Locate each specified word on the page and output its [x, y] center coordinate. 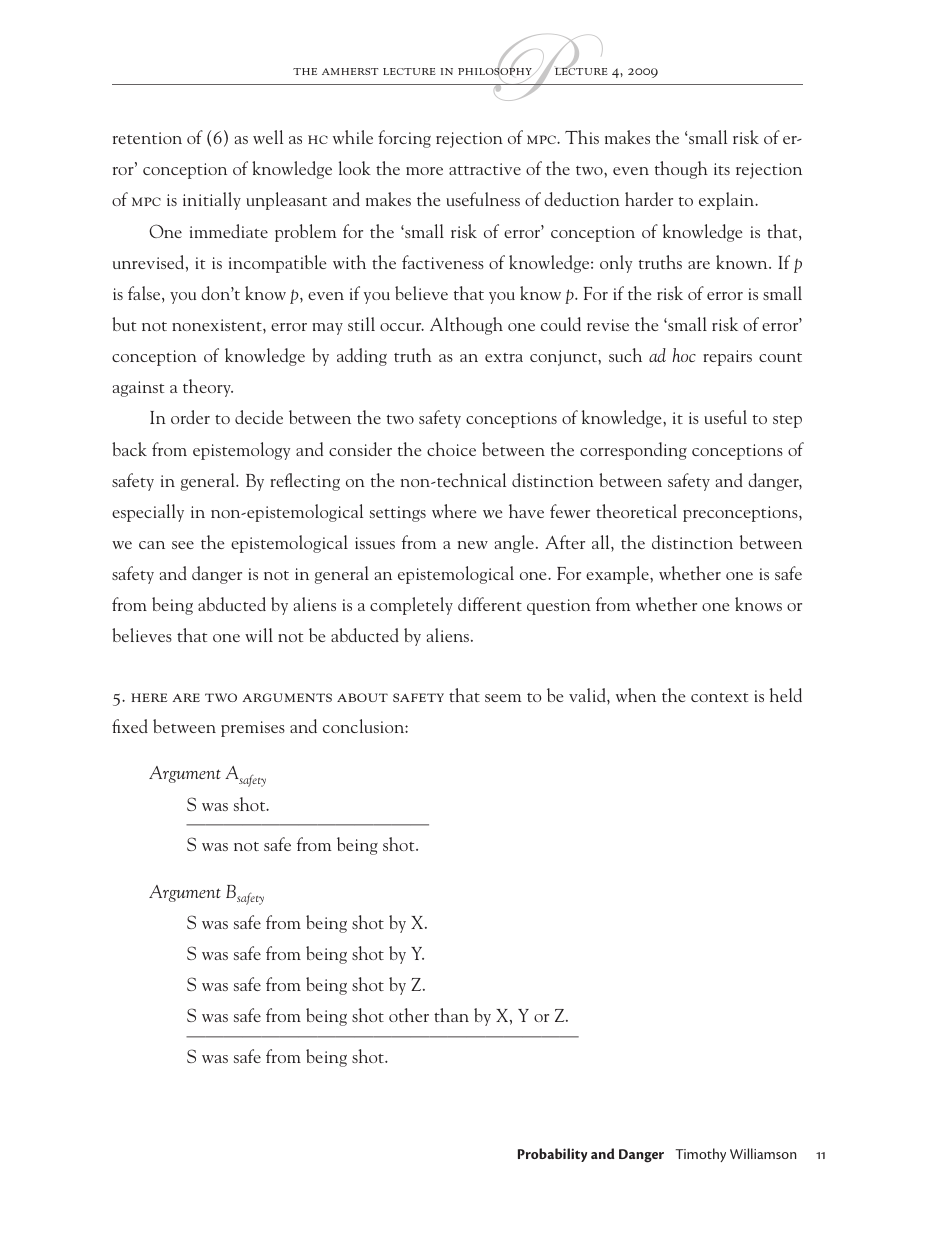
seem [503, 698]
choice [451, 449]
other [409, 1015]
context [719, 697]
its [722, 169]
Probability [552, 1155]
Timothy [701, 1155]
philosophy [496, 71]
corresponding [633, 451]
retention [147, 138]
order [190, 417]
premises [253, 729]
